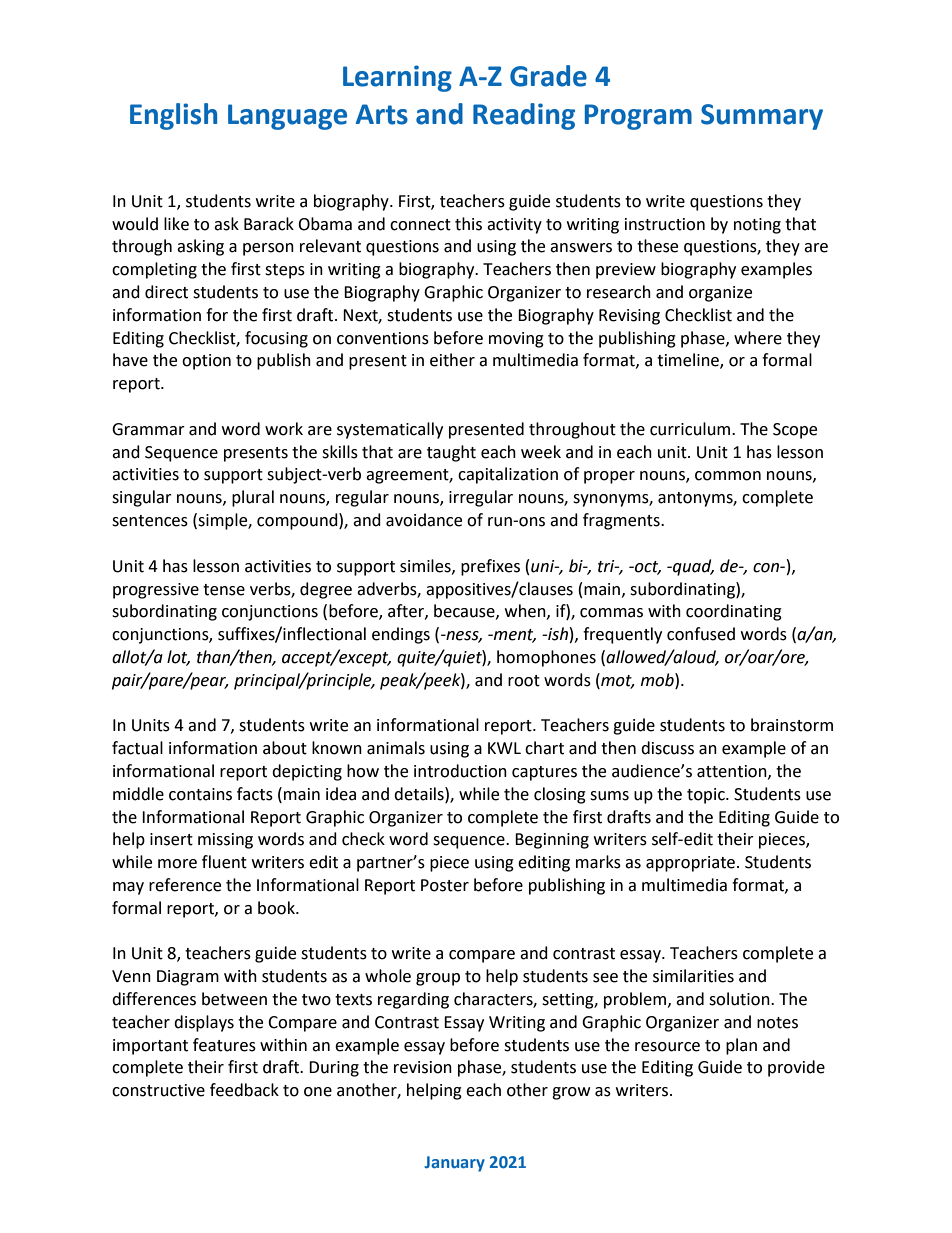  Describe the element at coordinates (524, 116) in the document. I see `Reading` at that location.
